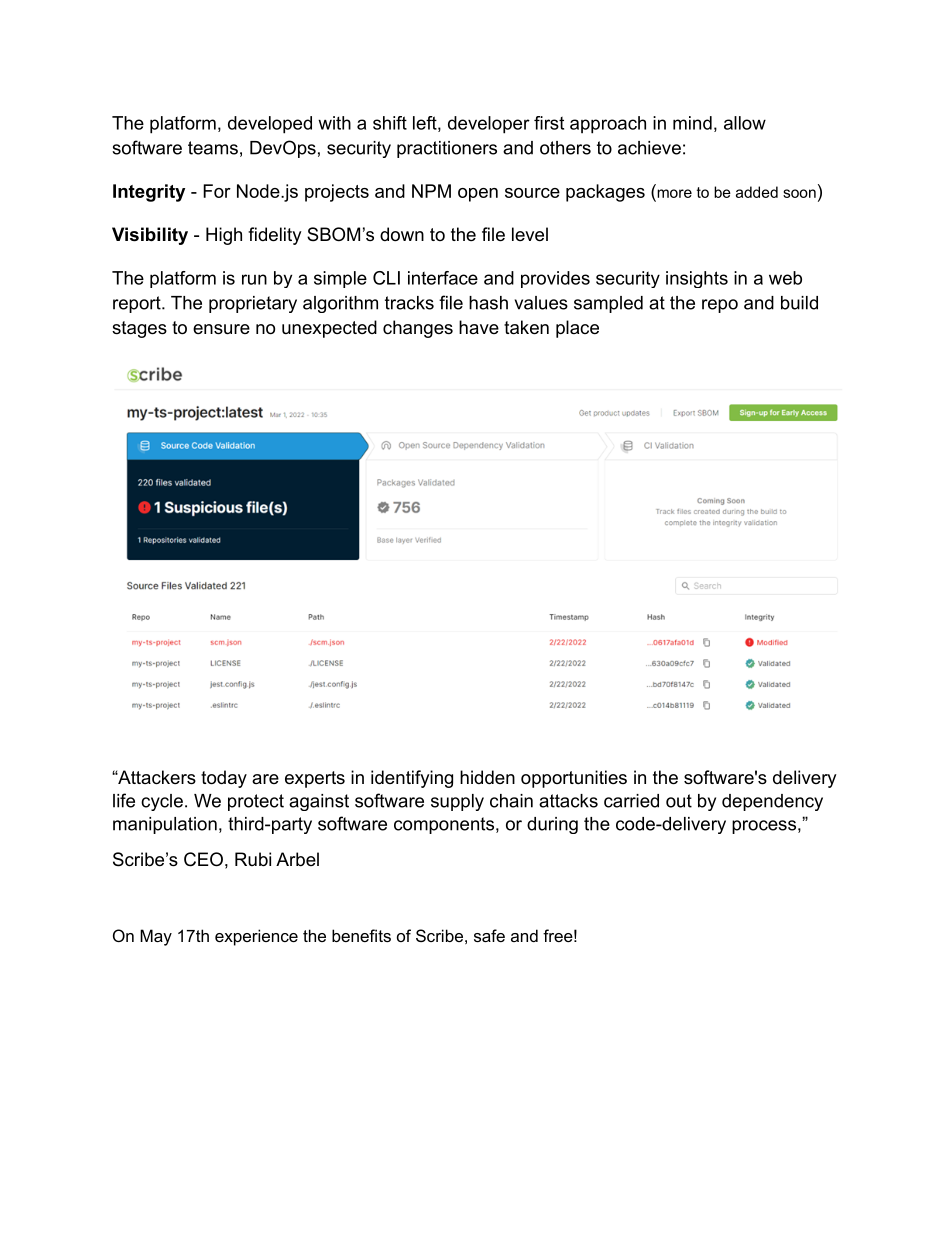 The height and width of the image is (1233, 952). I want to click on teams, so click(213, 148).
